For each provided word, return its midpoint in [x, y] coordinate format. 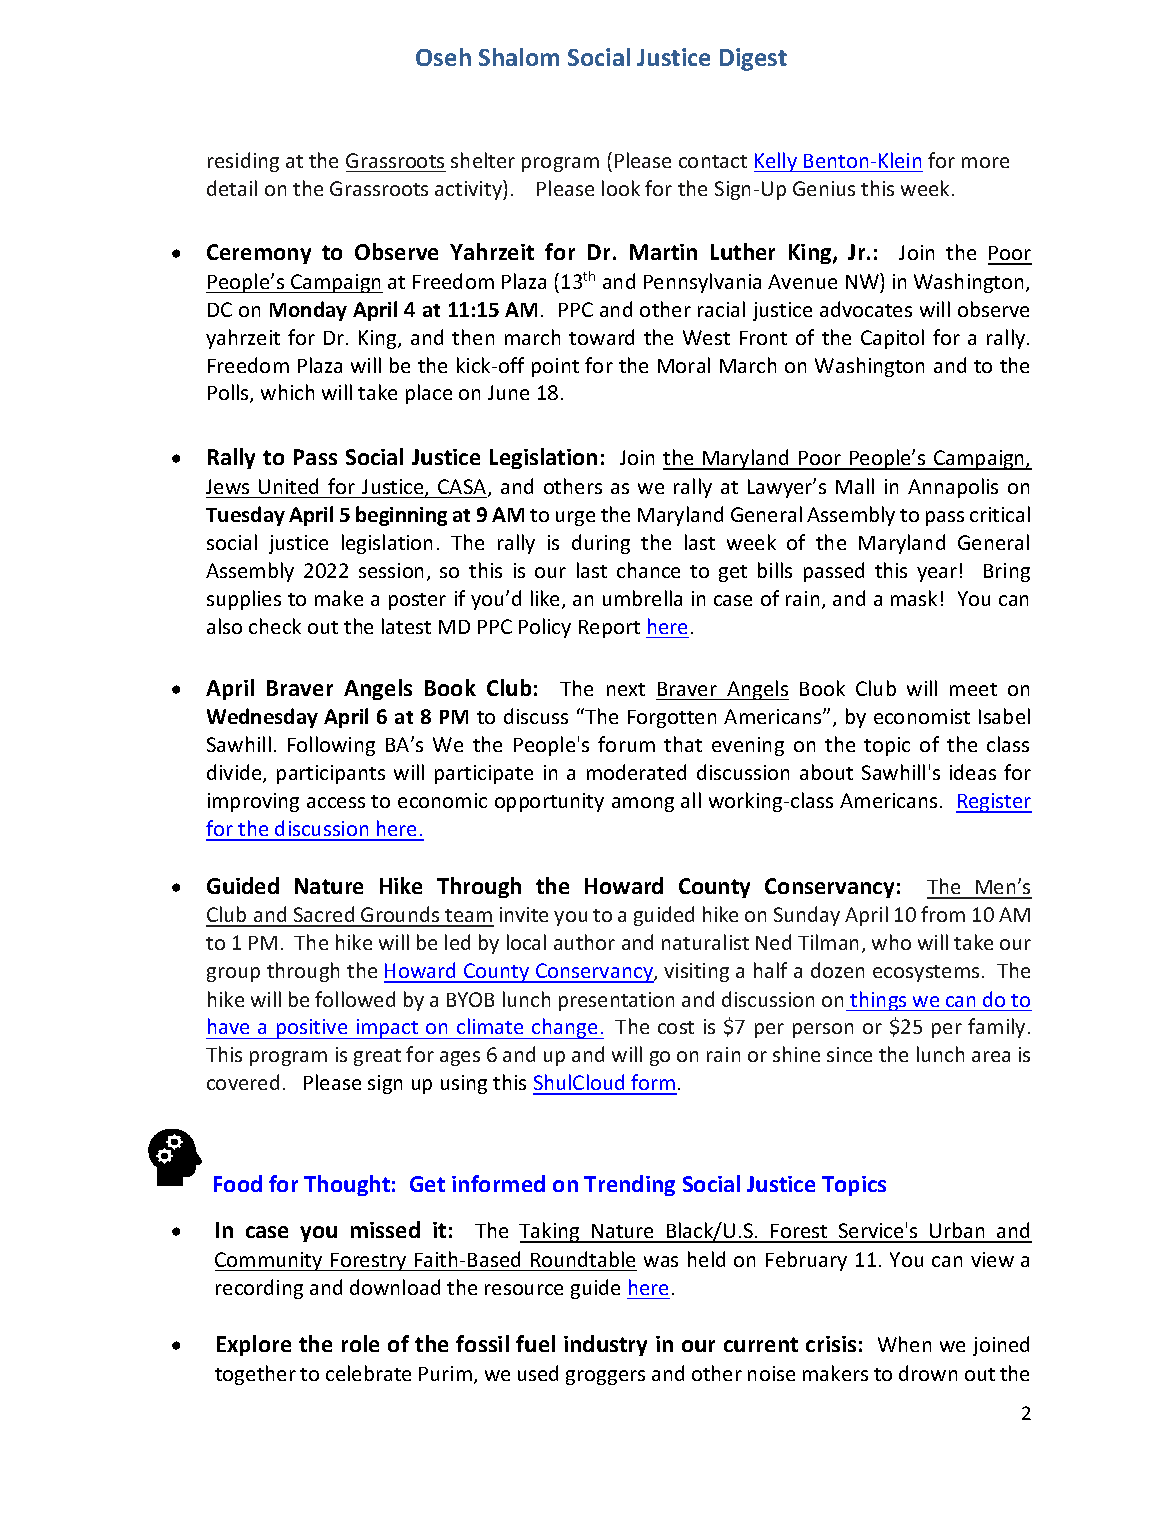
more [985, 162]
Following [331, 746]
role [360, 1343]
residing [243, 162]
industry [605, 1345]
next [626, 689]
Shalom [519, 57]
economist [922, 716]
